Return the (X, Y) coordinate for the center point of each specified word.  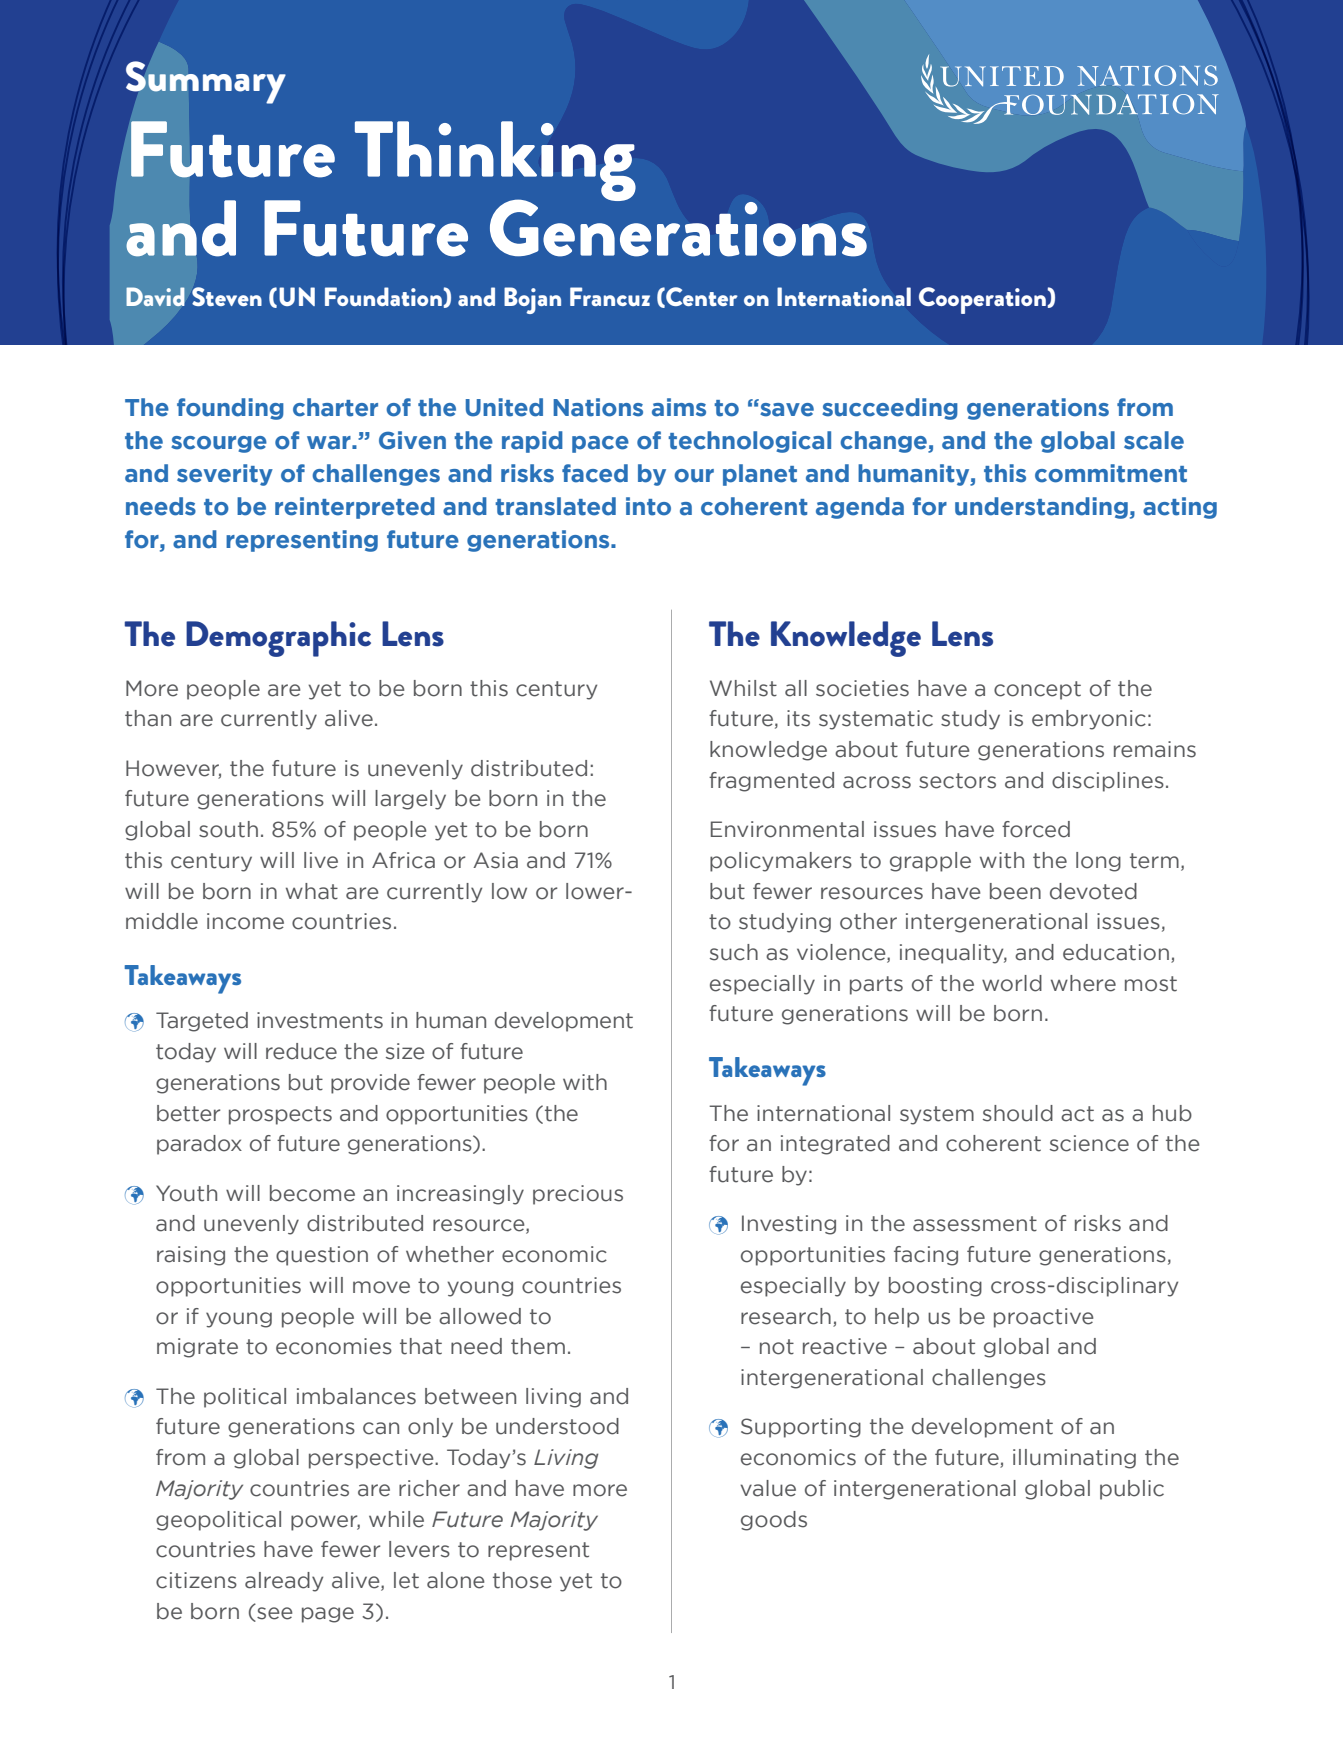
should (1018, 1113)
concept (1037, 690)
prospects (280, 1115)
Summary (206, 82)
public (1132, 1490)
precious (578, 1195)
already (284, 1582)
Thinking (495, 162)
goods (774, 1521)
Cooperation (983, 300)
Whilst (743, 688)
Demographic (278, 639)
